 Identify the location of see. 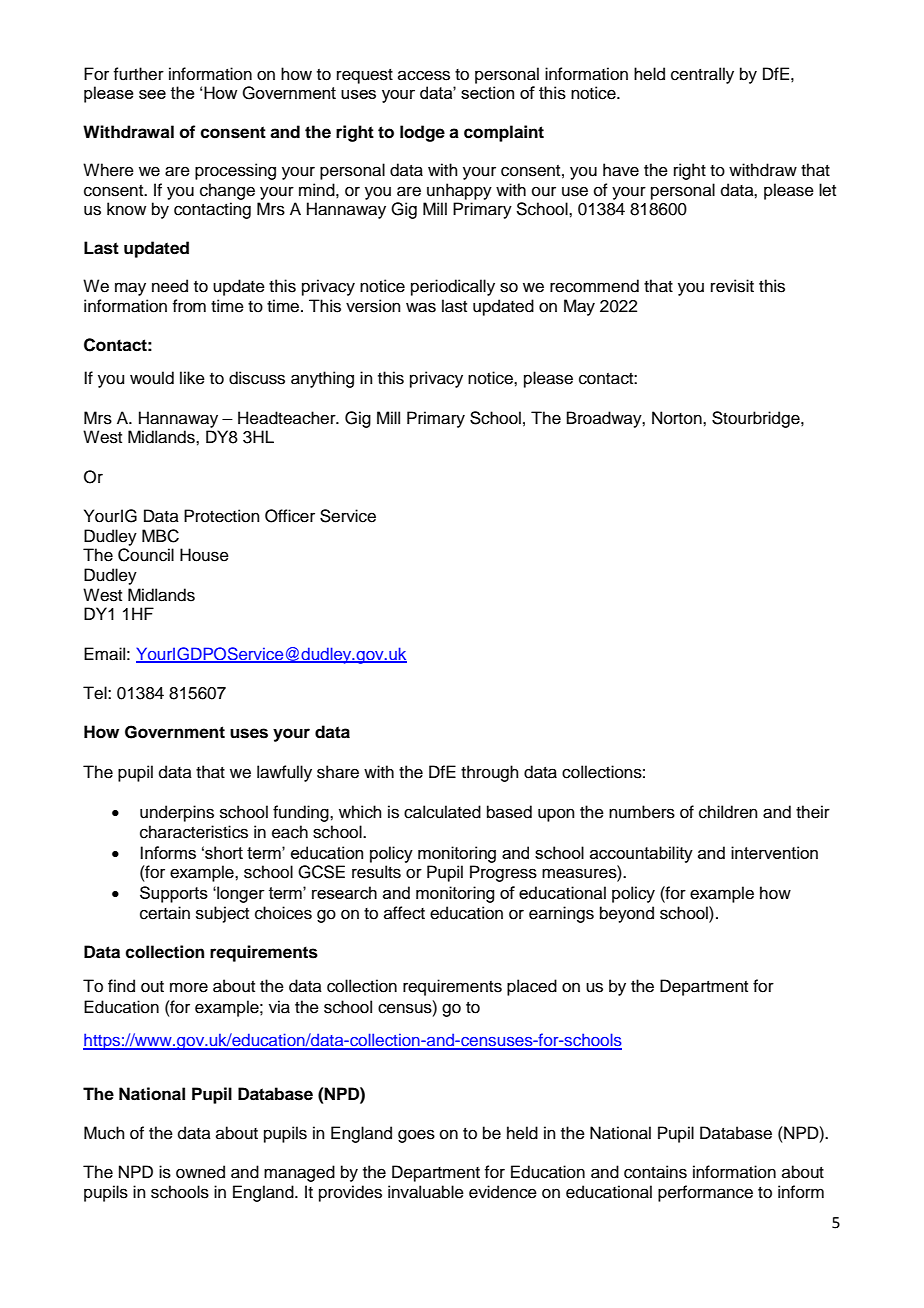
(152, 94).
